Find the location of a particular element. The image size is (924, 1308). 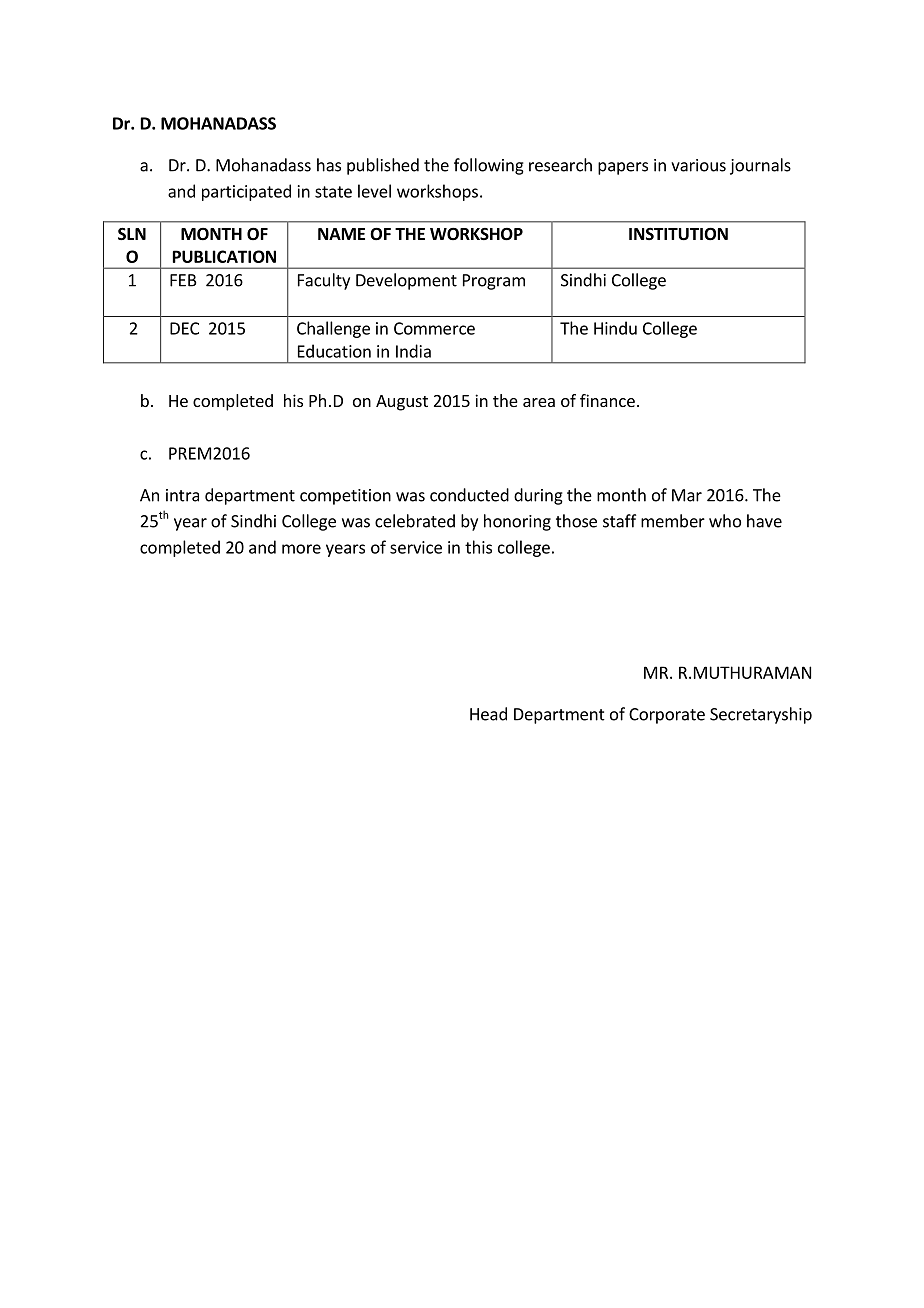

DEC is located at coordinates (184, 328).
